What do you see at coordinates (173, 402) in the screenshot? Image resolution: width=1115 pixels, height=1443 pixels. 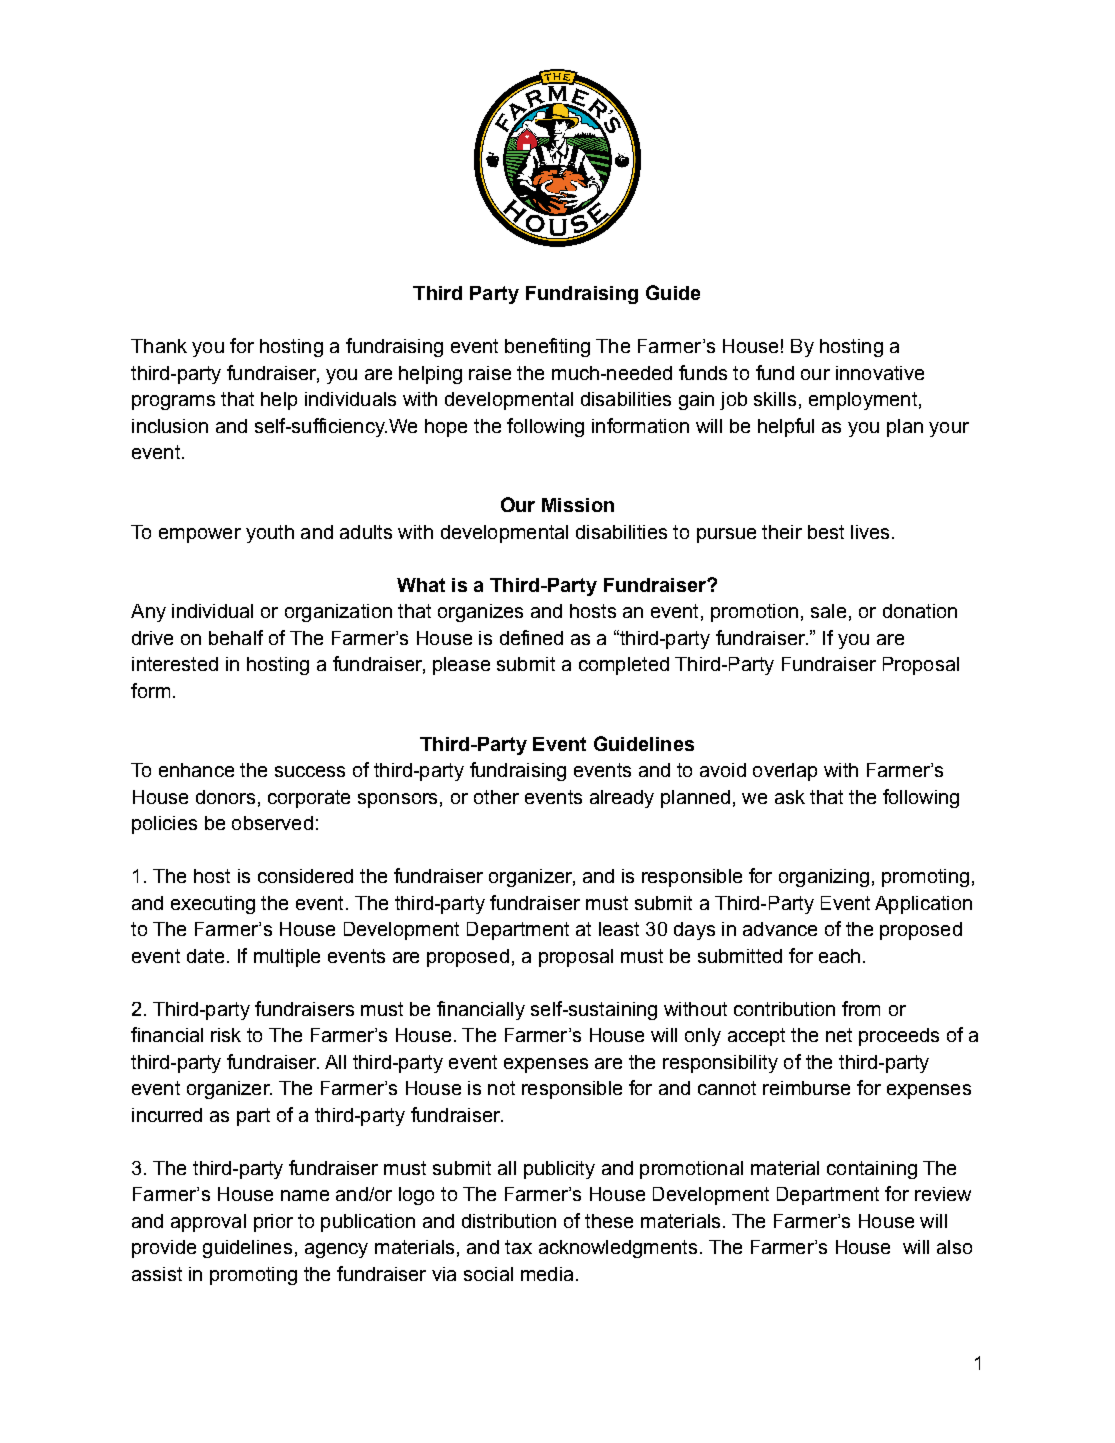 I see `programs` at bounding box center [173, 402].
